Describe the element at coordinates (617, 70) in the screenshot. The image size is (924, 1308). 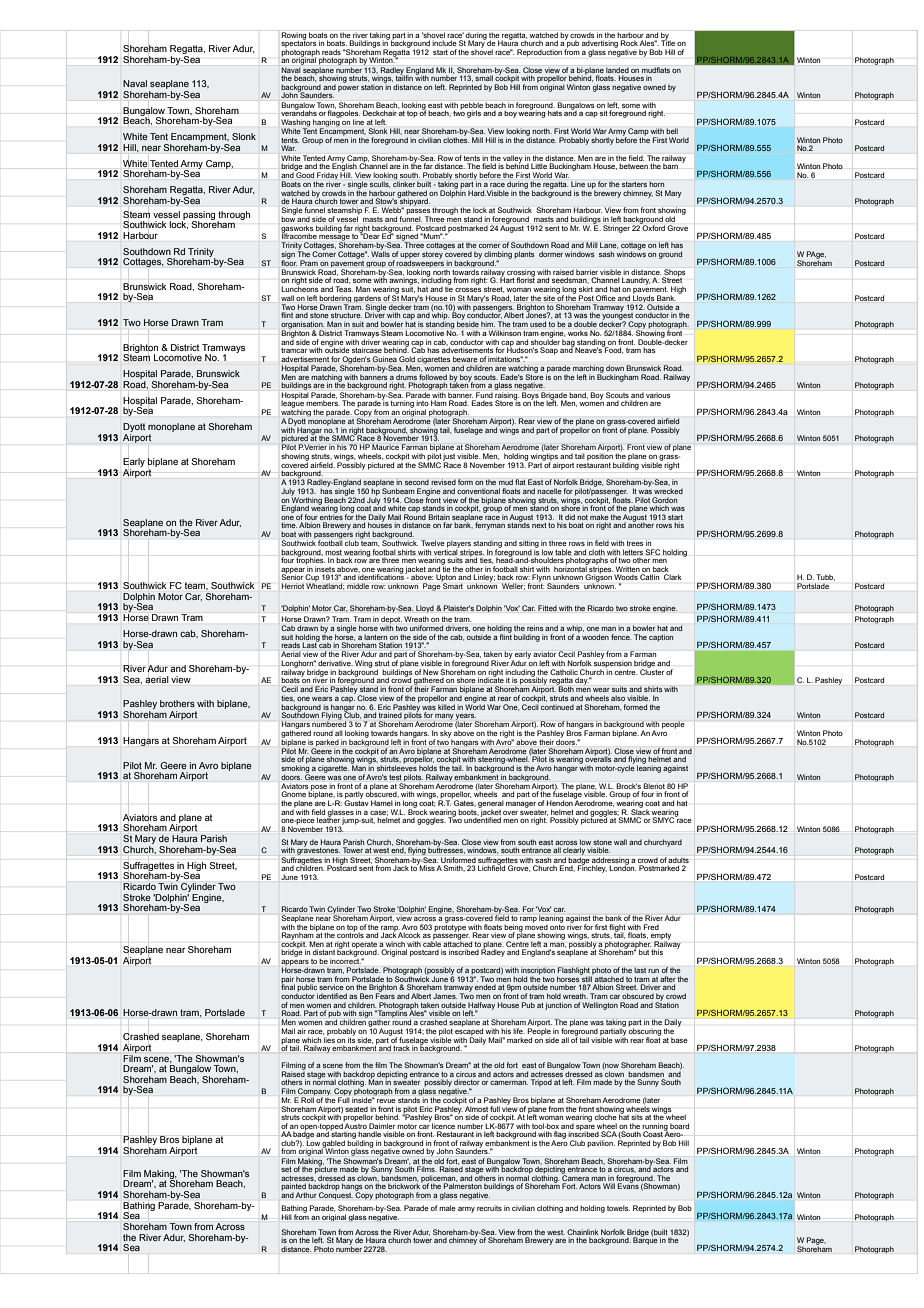
I see `landed` at that location.
